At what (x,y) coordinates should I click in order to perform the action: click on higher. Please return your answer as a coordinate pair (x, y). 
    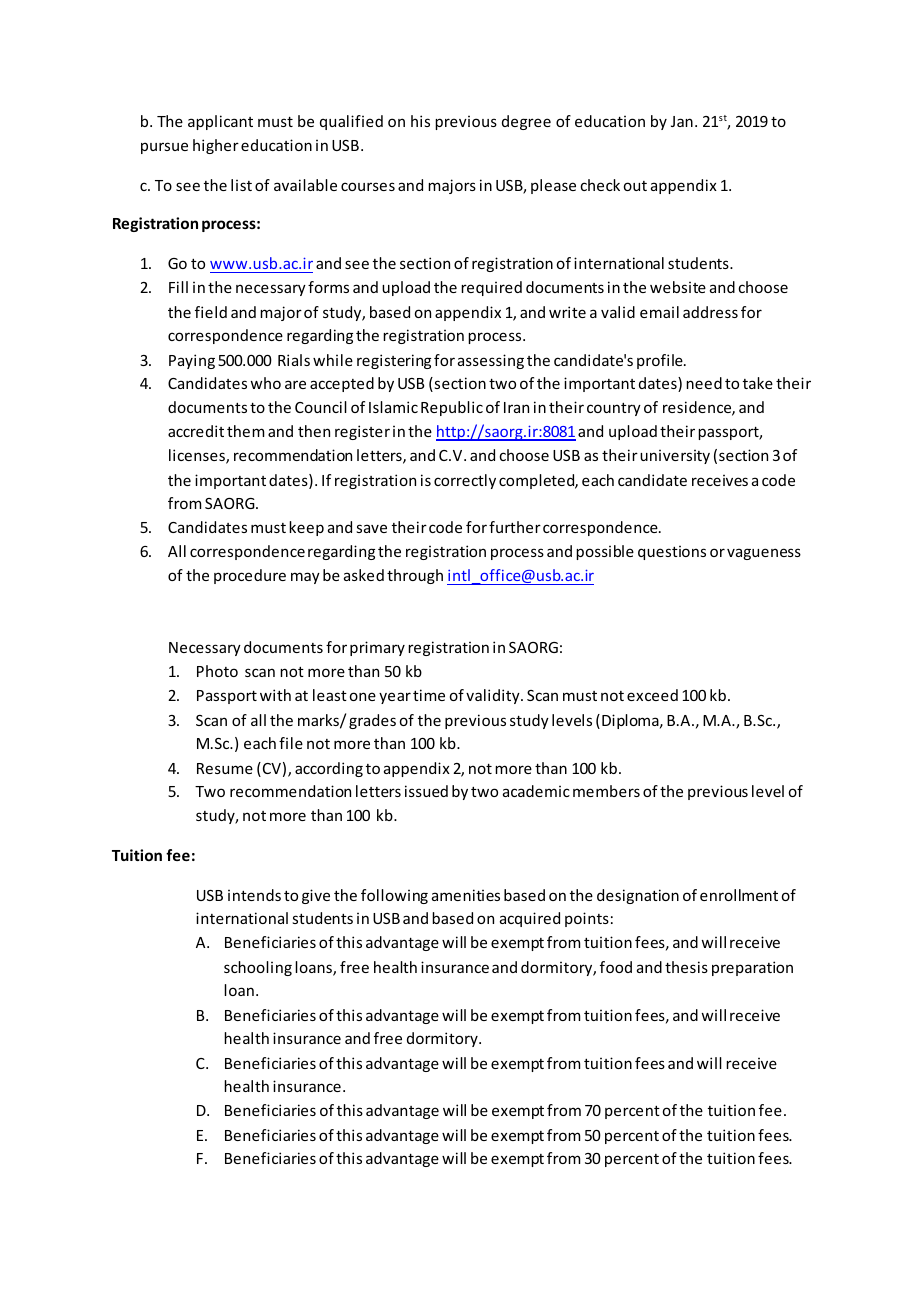
    Looking at the image, I should click on (216, 146).
